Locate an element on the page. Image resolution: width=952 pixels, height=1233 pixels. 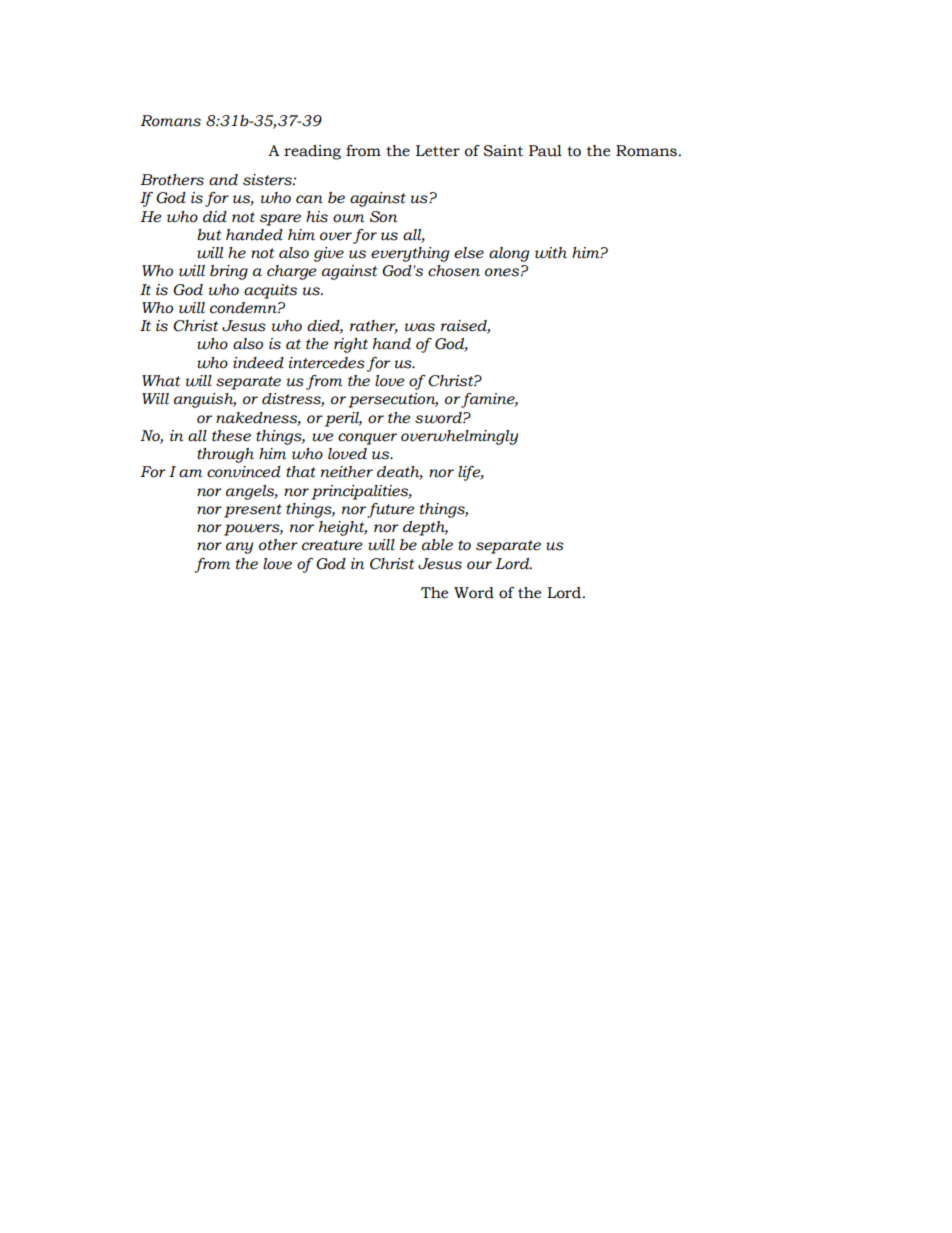
our is located at coordinates (479, 565).
